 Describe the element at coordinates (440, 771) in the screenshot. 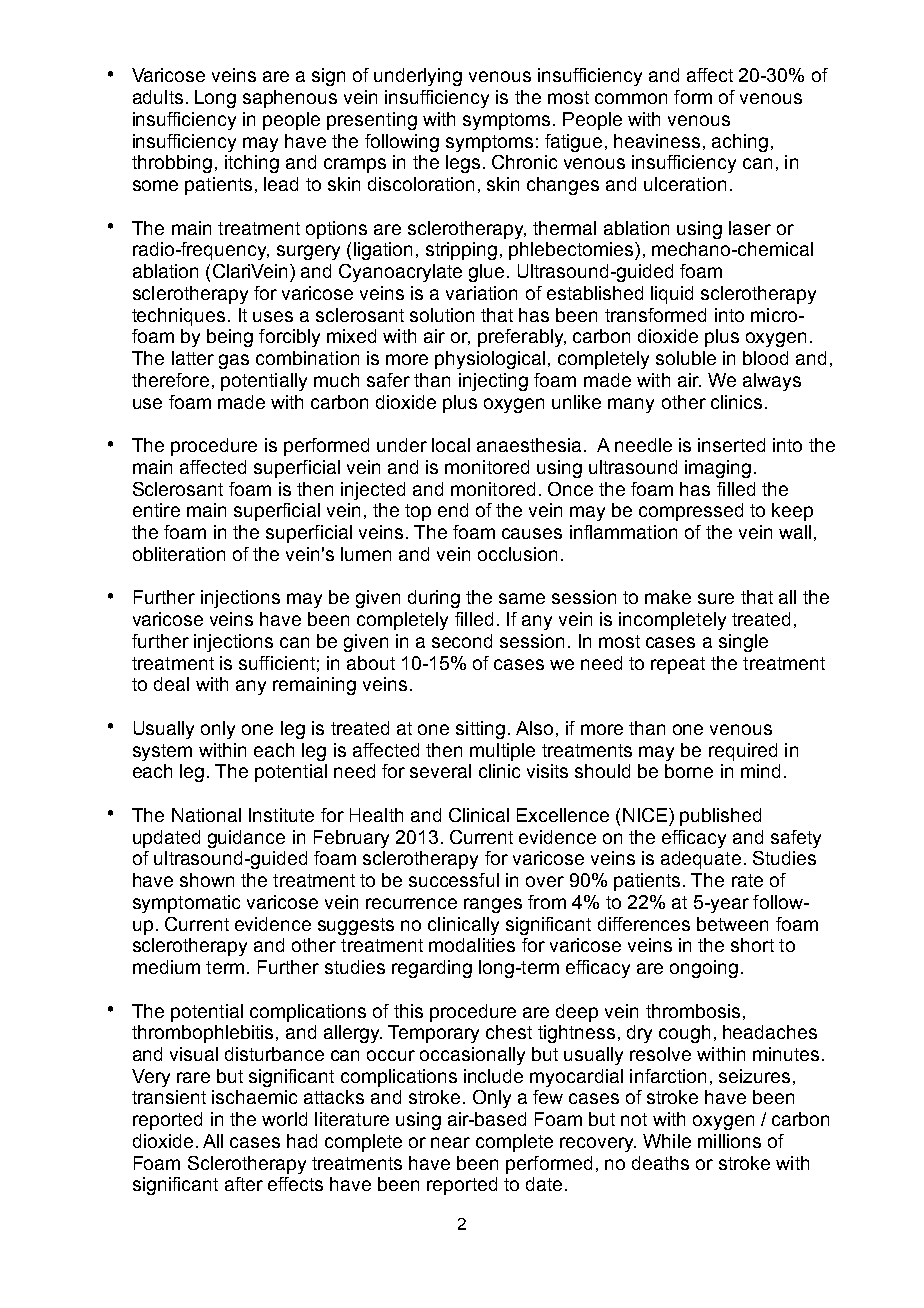

I see `several` at that location.
